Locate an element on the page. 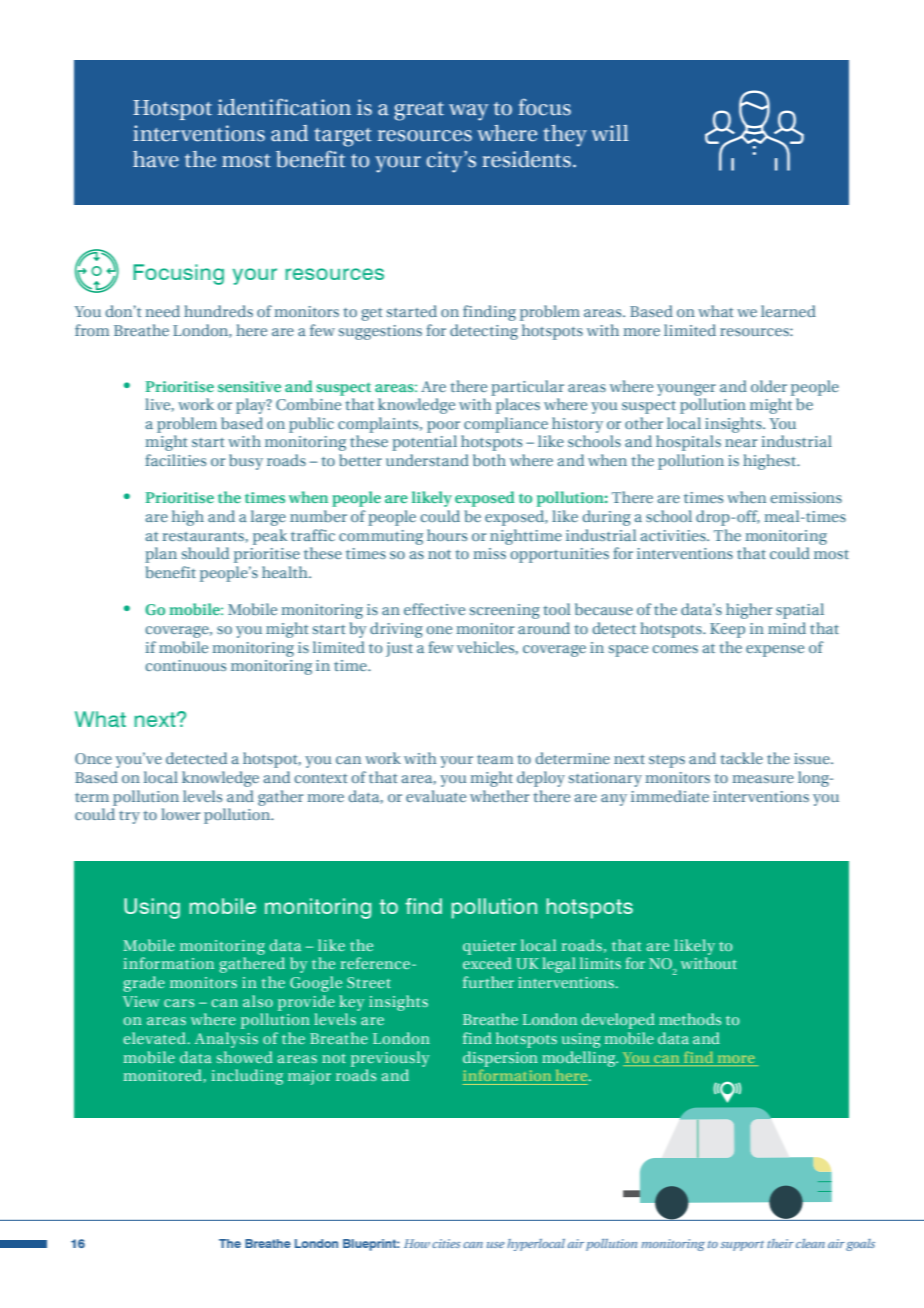  including is located at coordinates (247, 1077).
